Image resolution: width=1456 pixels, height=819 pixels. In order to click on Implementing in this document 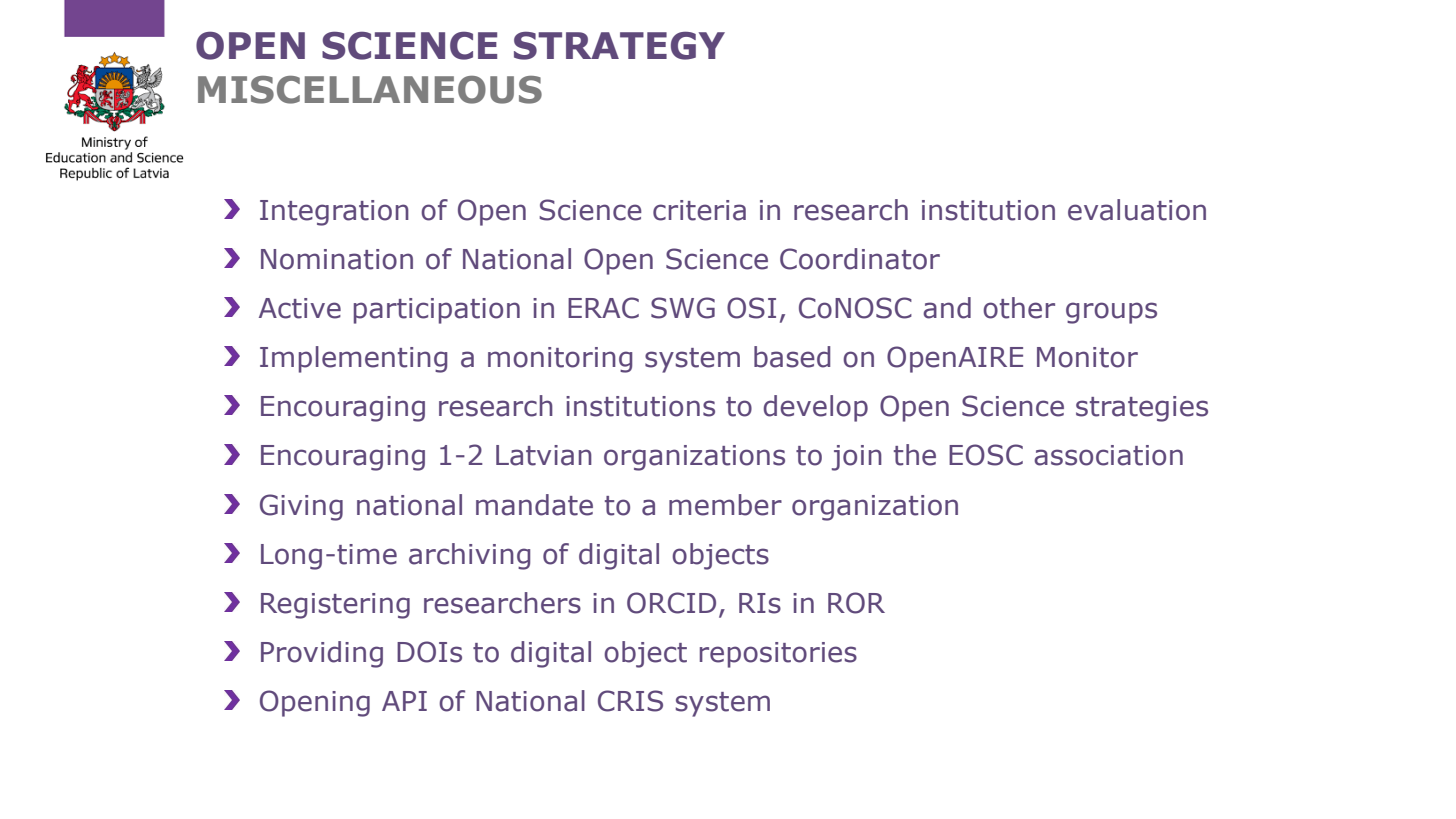, I will do `click(353, 359)`.
